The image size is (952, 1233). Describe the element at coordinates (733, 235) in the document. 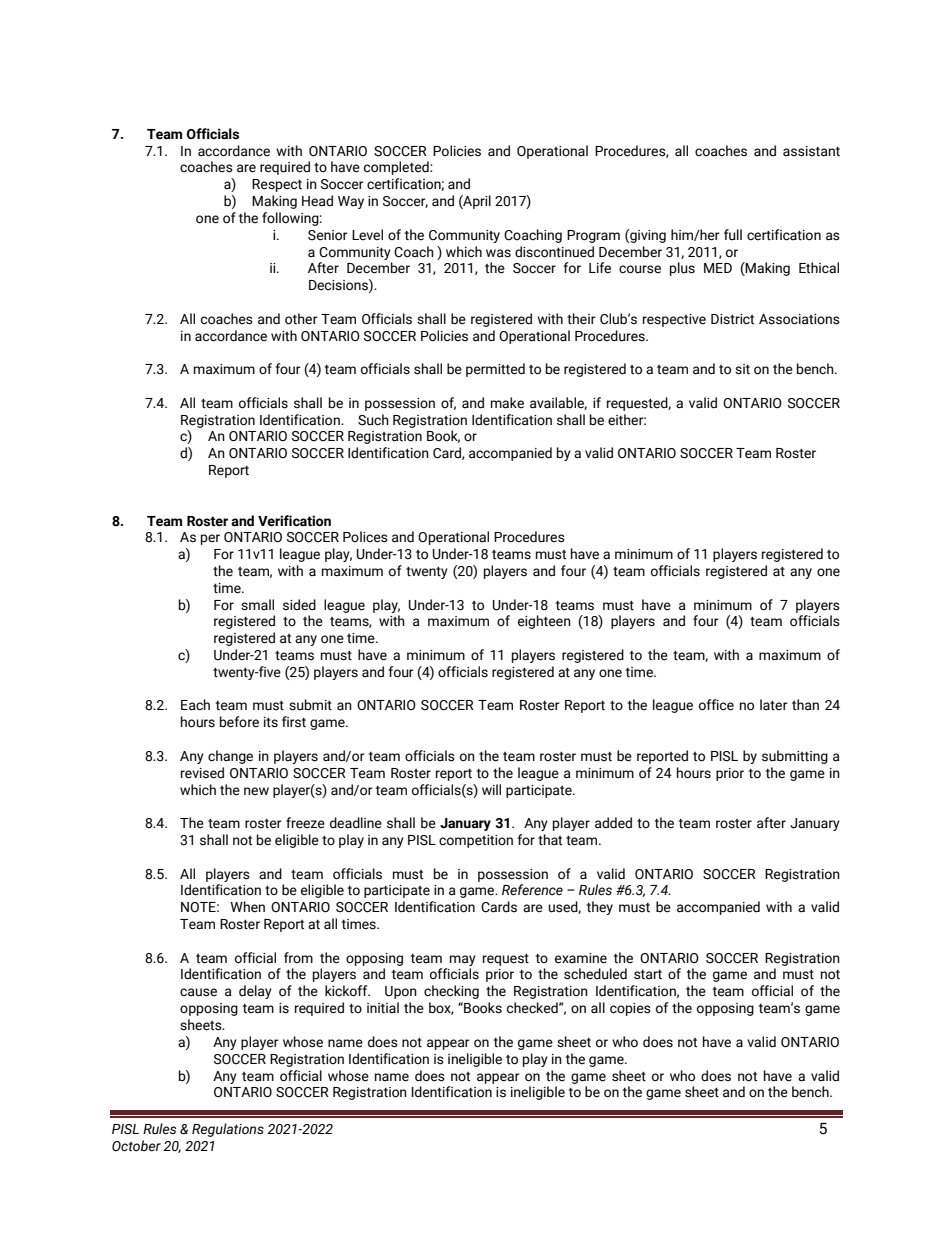

I see `full` at that location.
